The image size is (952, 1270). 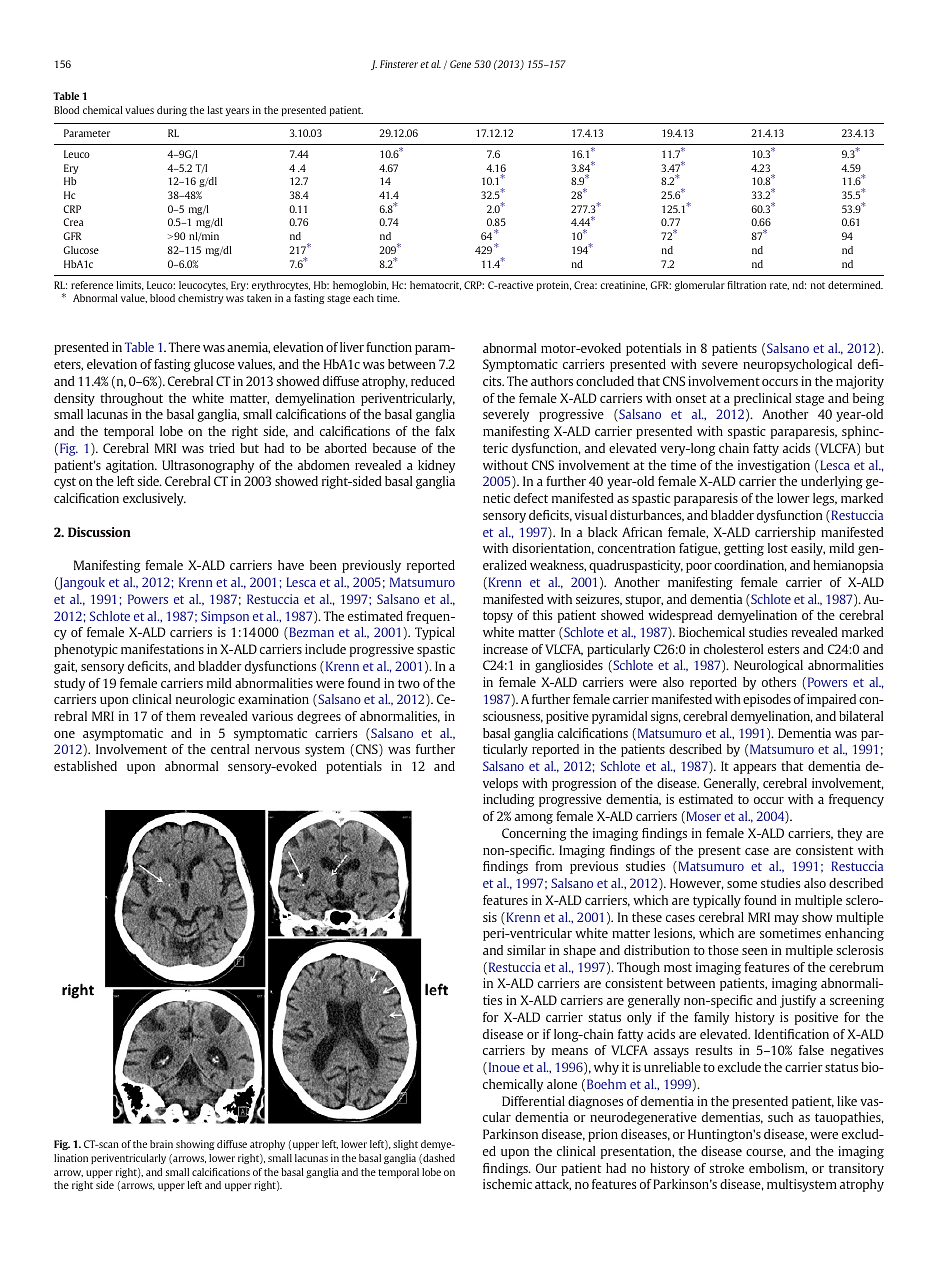 What do you see at coordinates (161, 1144) in the screenshot?
I see `brain` at bounding box center [161, 1144].
